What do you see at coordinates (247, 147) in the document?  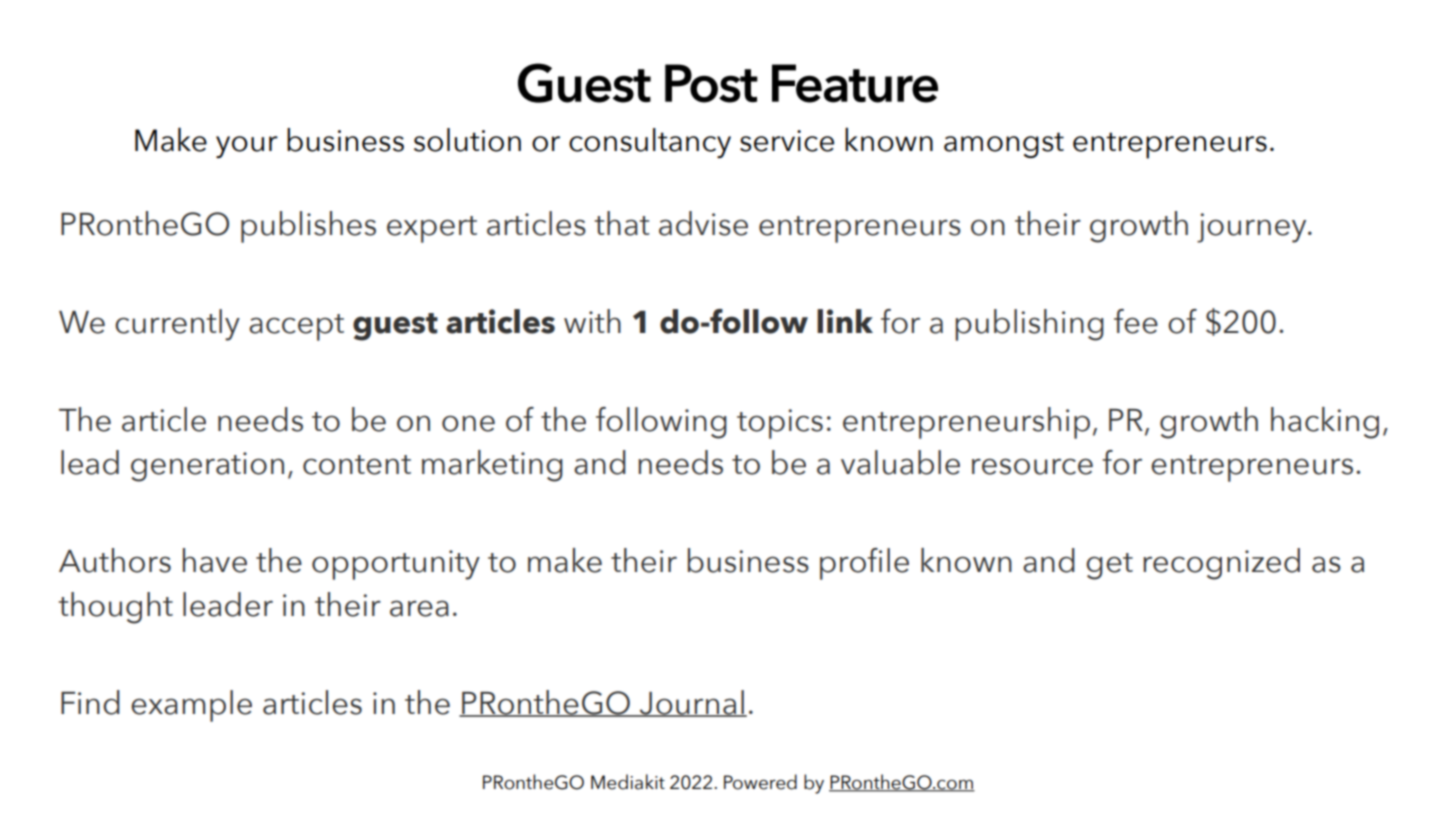 I see `your` at bounding box center [247, 147].
